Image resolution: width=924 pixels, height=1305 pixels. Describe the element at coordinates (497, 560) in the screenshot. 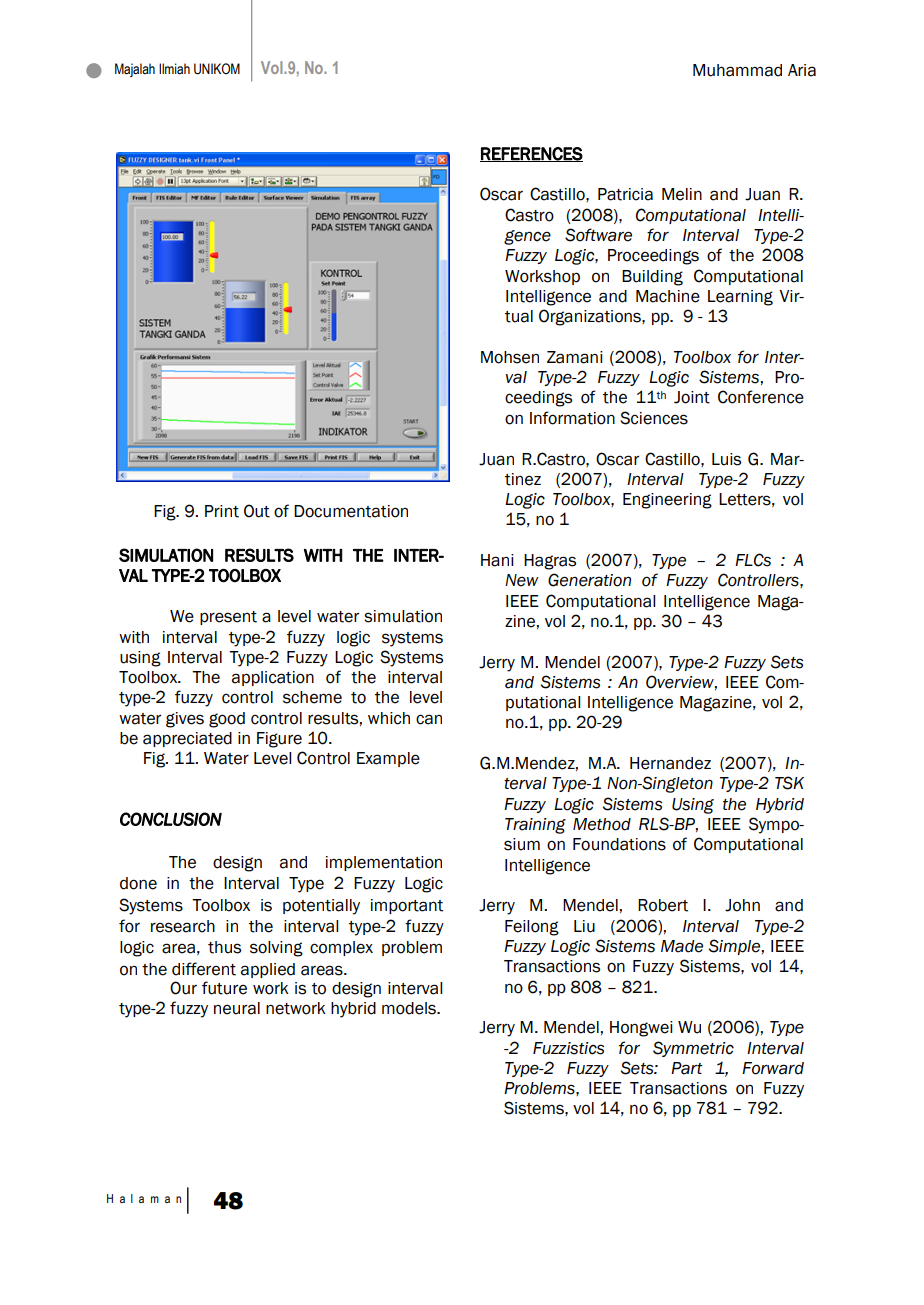

I see `Hani` at that location.
